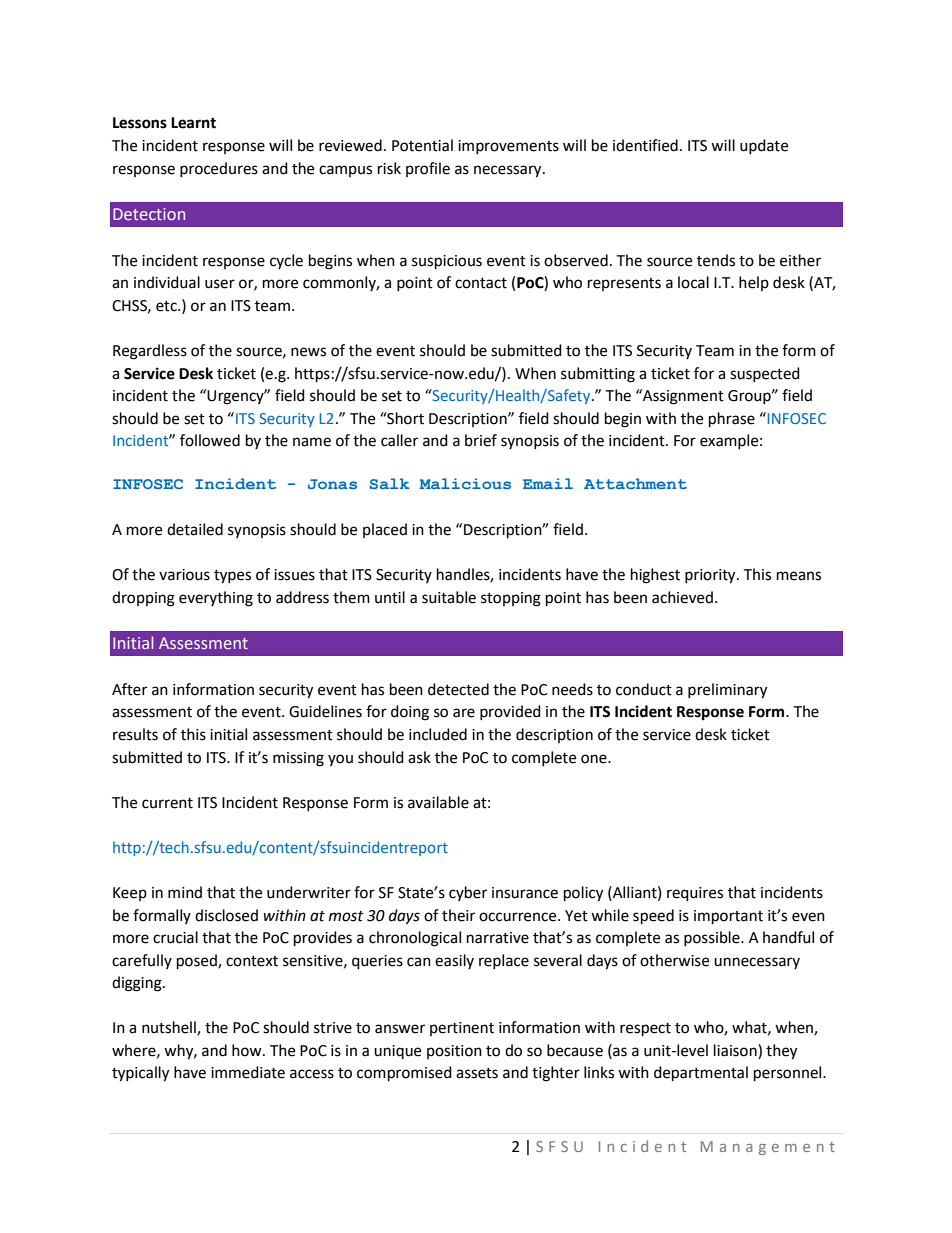  What do you see at coordinates (219, 169) in the document?
I see `procedures` at bounding box center [219, 169].
